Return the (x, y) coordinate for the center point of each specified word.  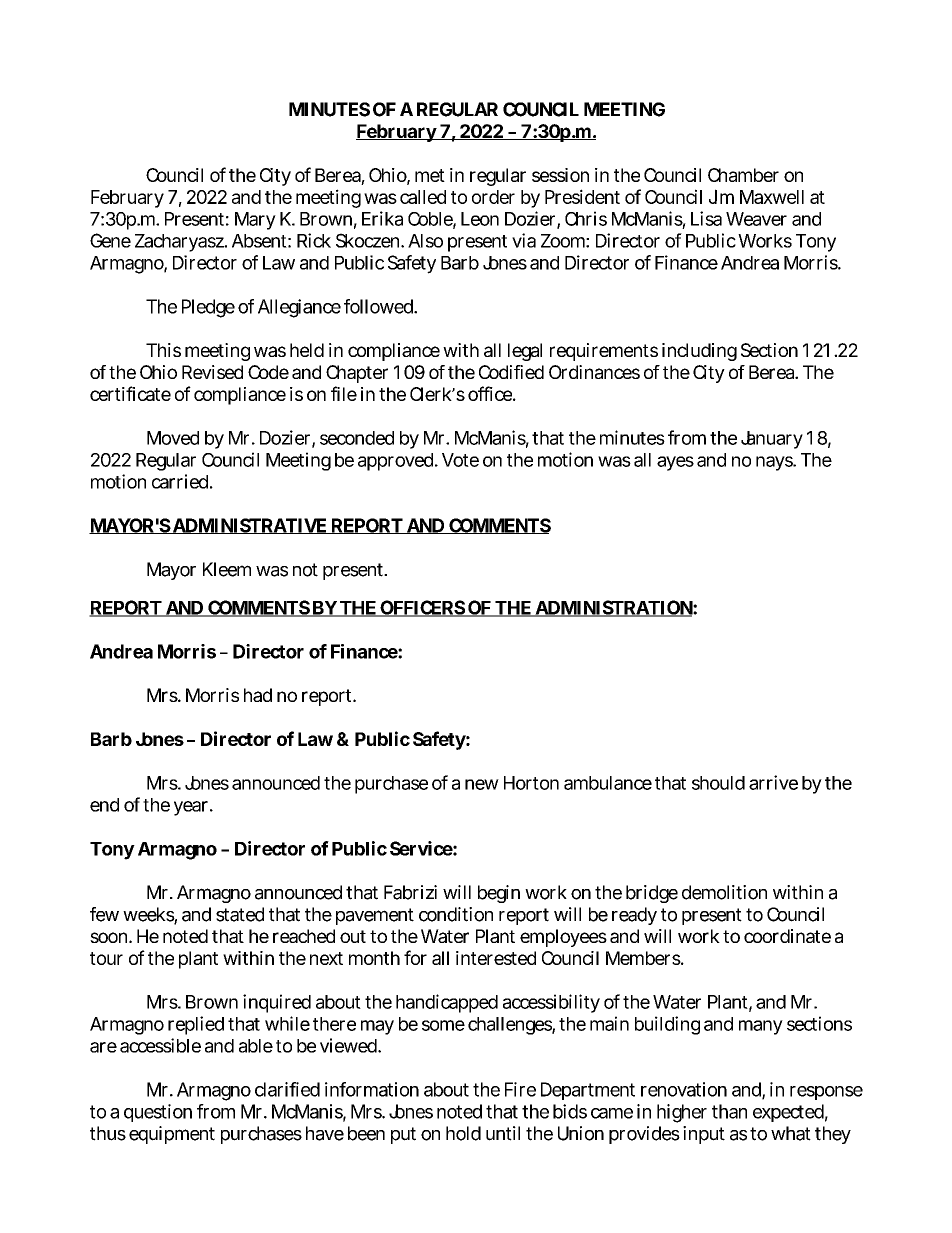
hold (463, 1133)
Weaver (756, 219)
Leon (480, 219)
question (158, 1113)
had (258, 695)
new (482, 784)
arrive (773, 782)
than (729, 1111)
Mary (255, 221)
